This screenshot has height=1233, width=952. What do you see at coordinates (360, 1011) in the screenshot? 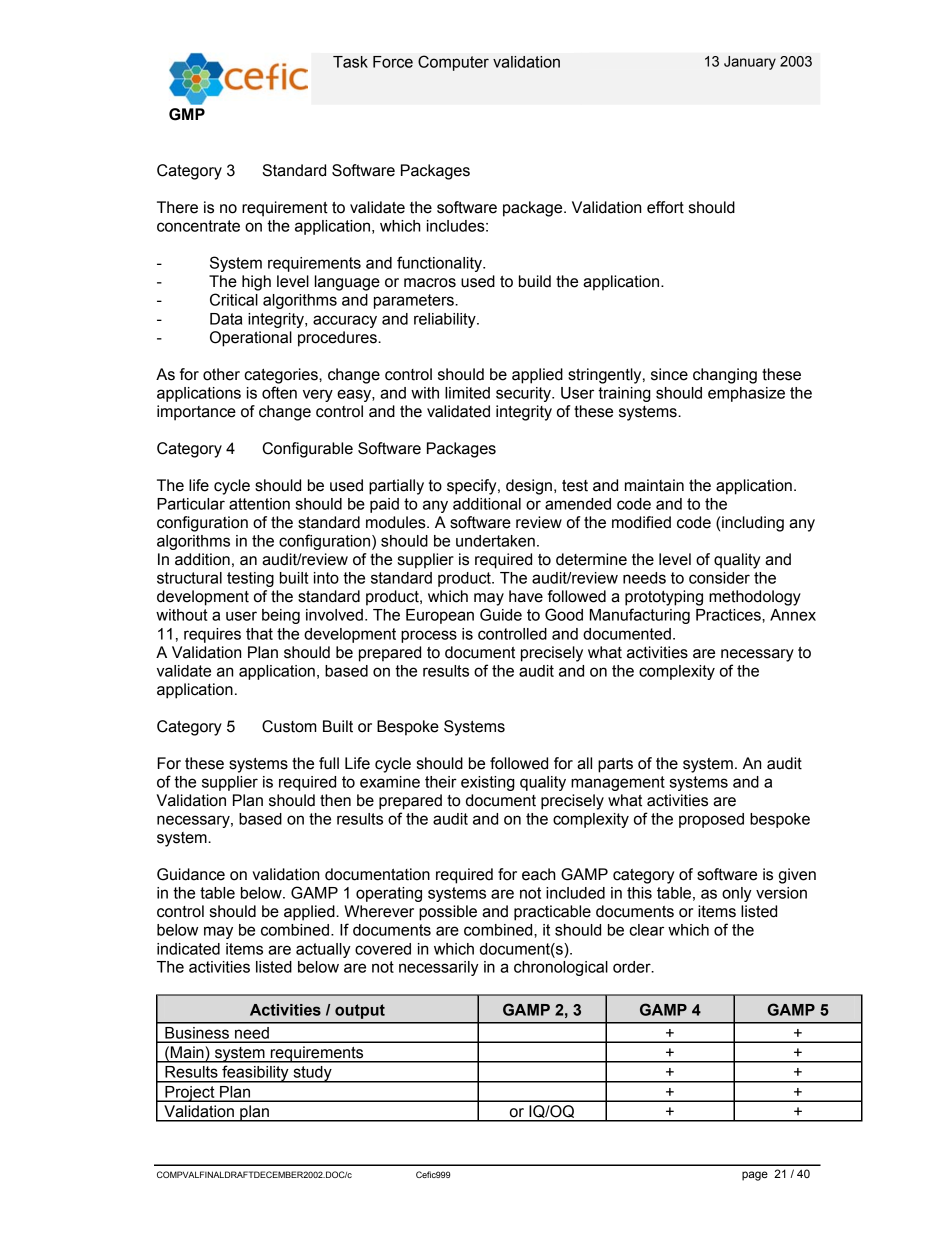
I see `output` at bounding box center [360, 1011].
